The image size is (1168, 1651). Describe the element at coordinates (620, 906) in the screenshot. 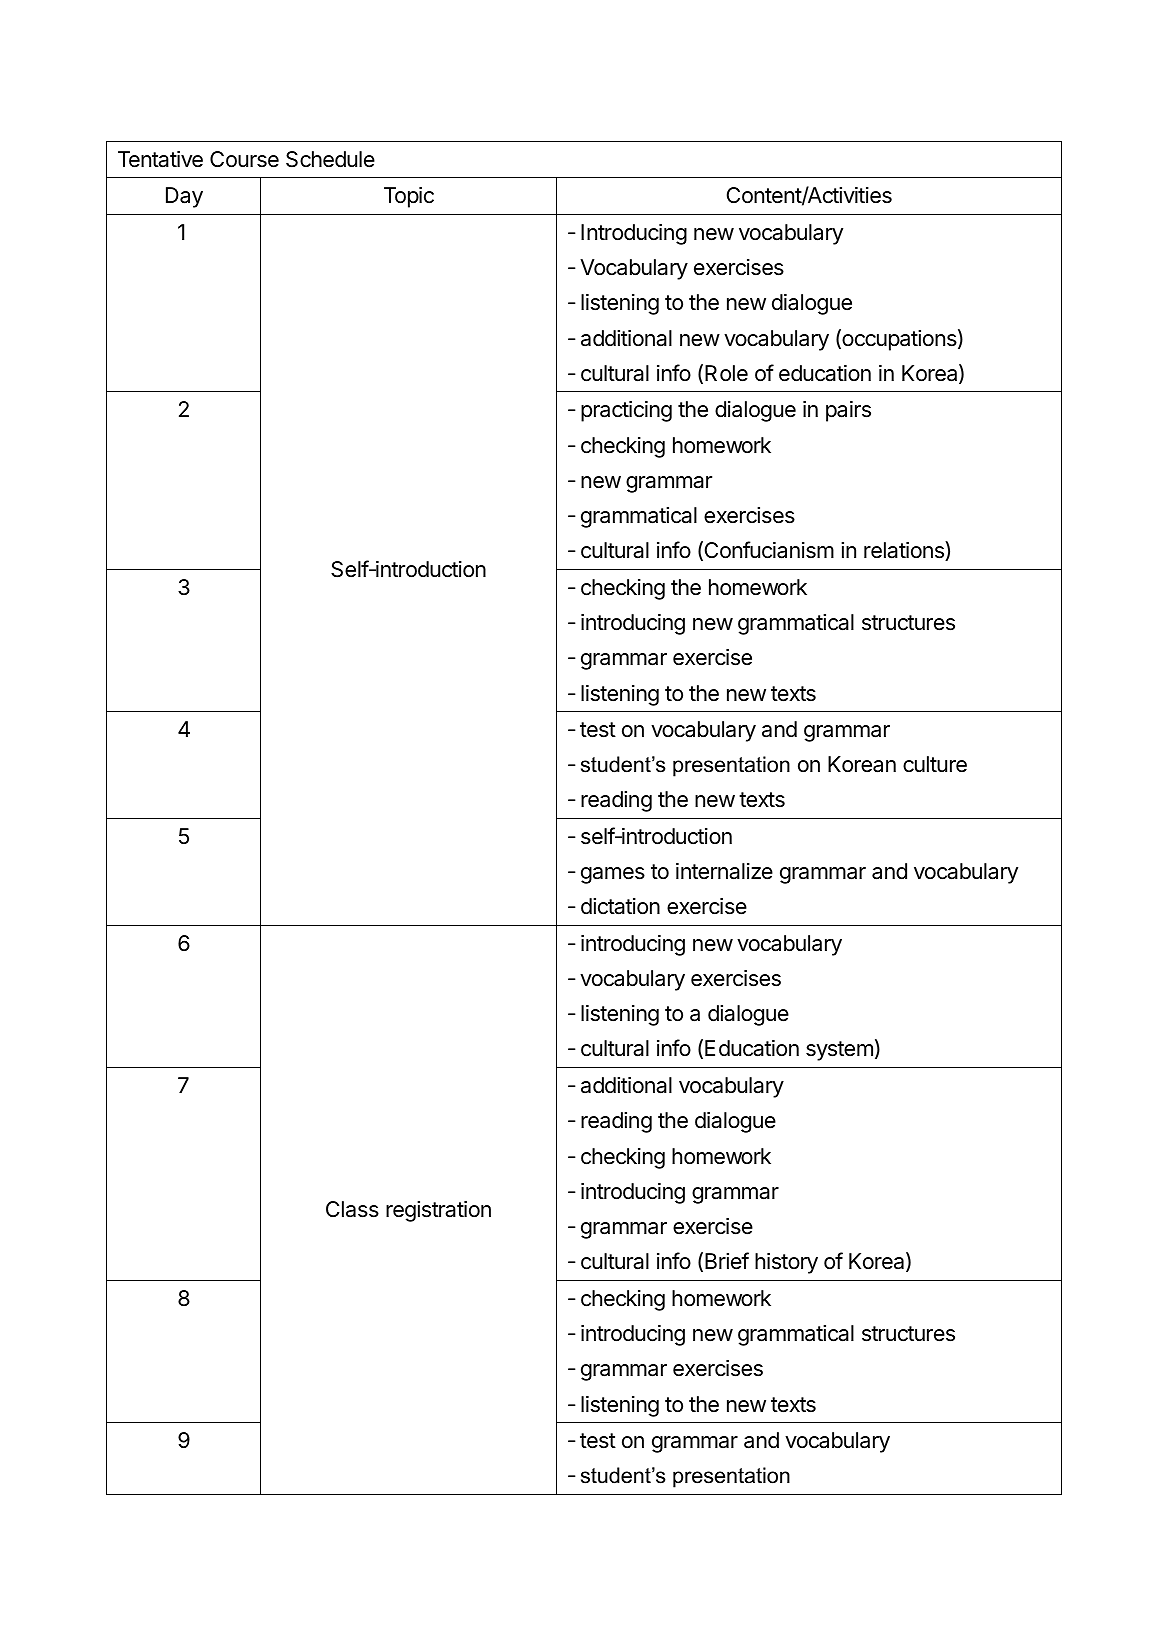

I see `dictation` at that location.
